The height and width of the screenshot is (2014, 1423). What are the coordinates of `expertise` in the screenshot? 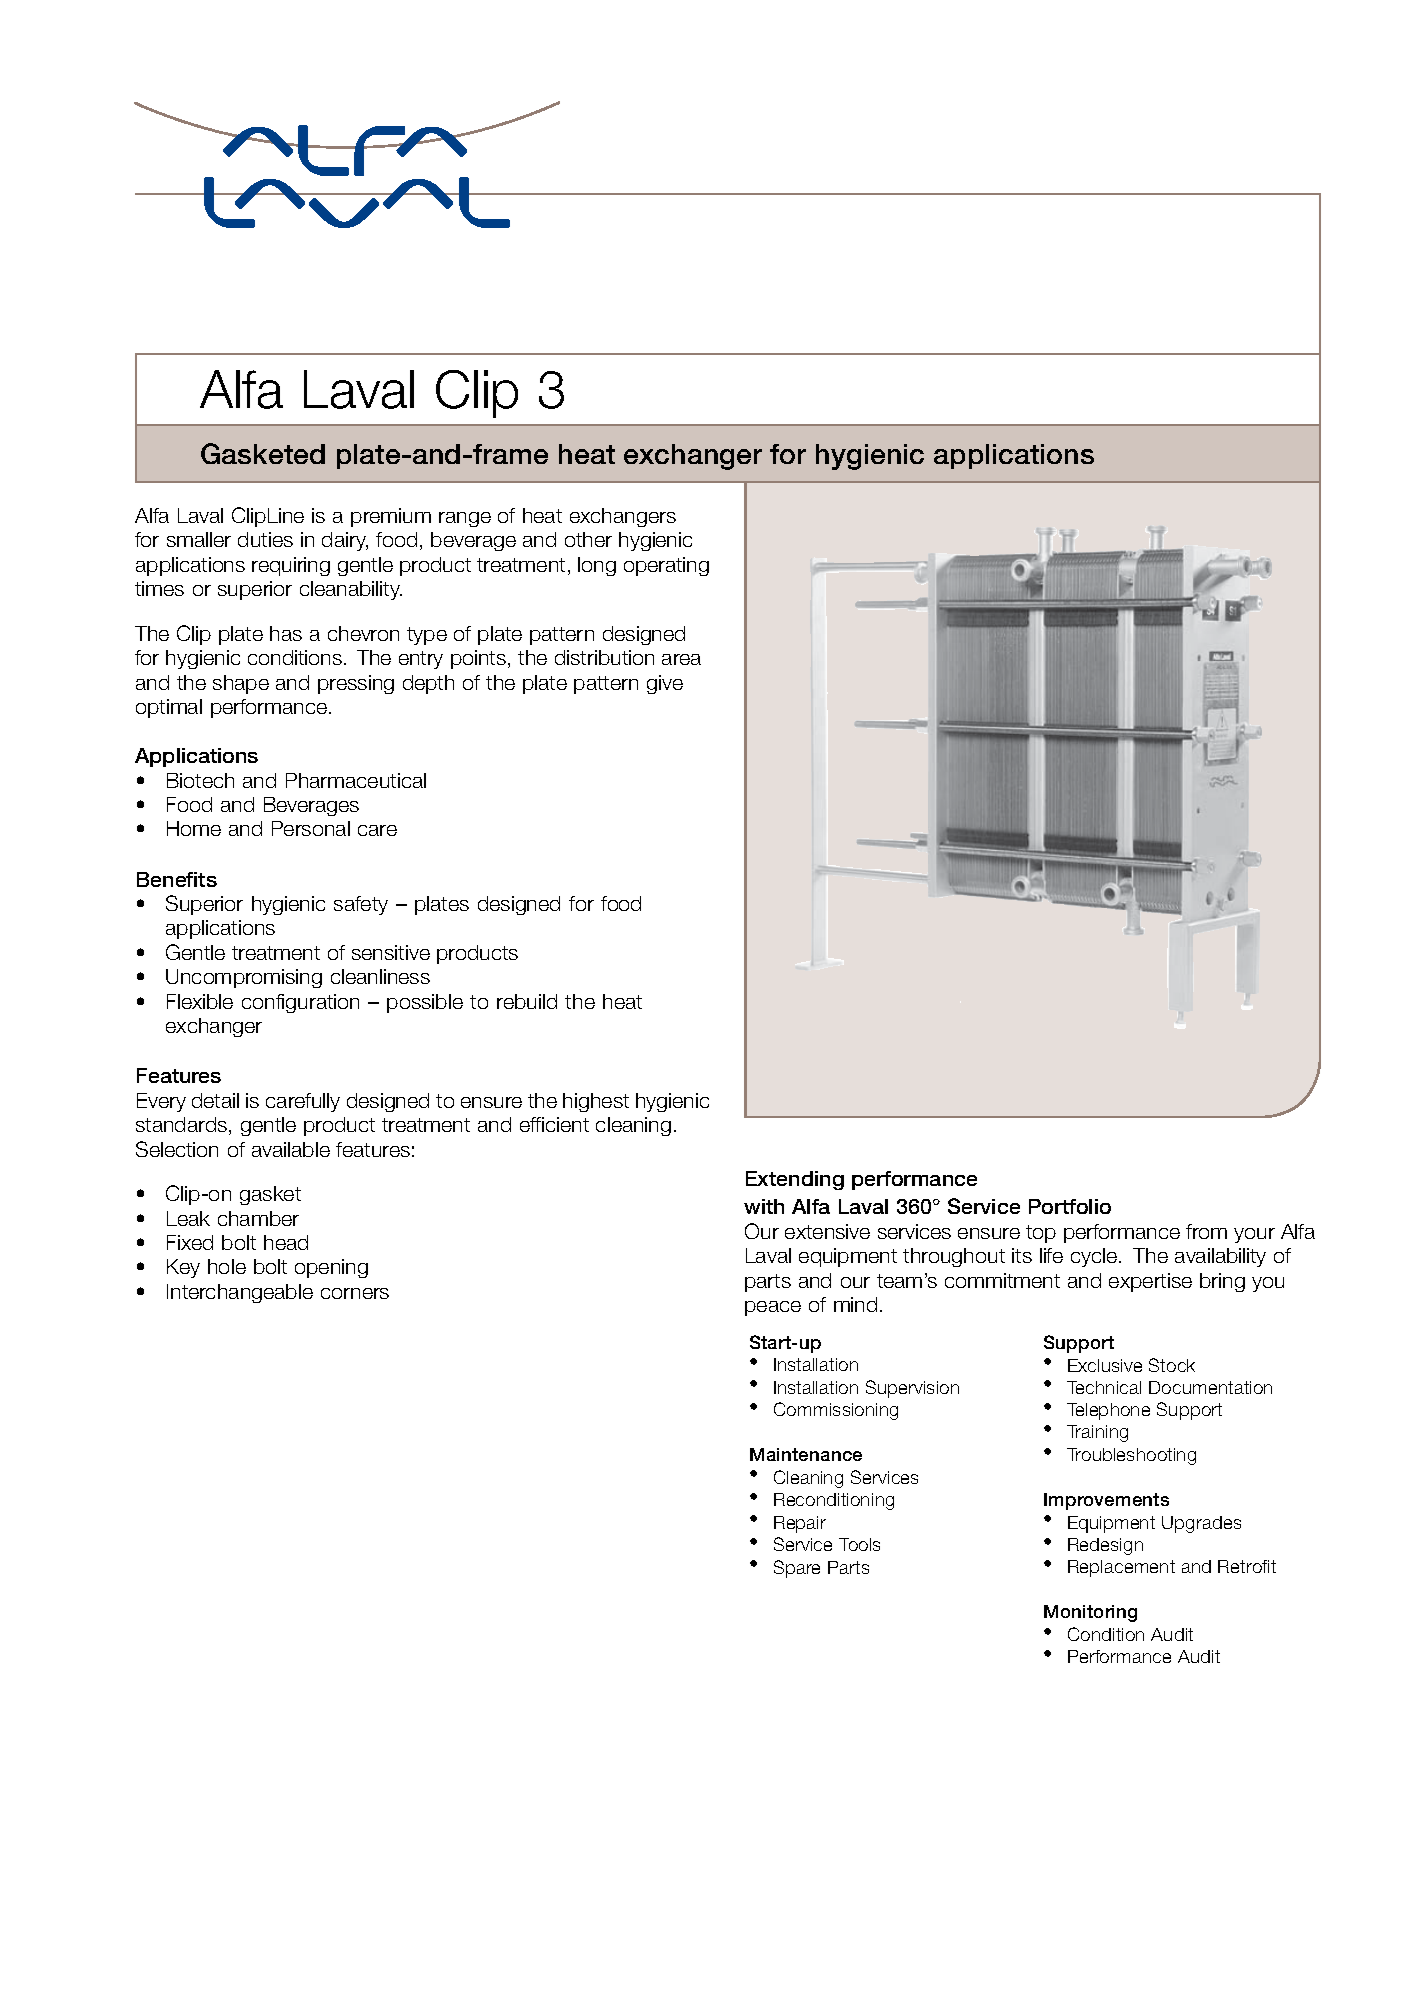 It's located at (1150, 1282).
